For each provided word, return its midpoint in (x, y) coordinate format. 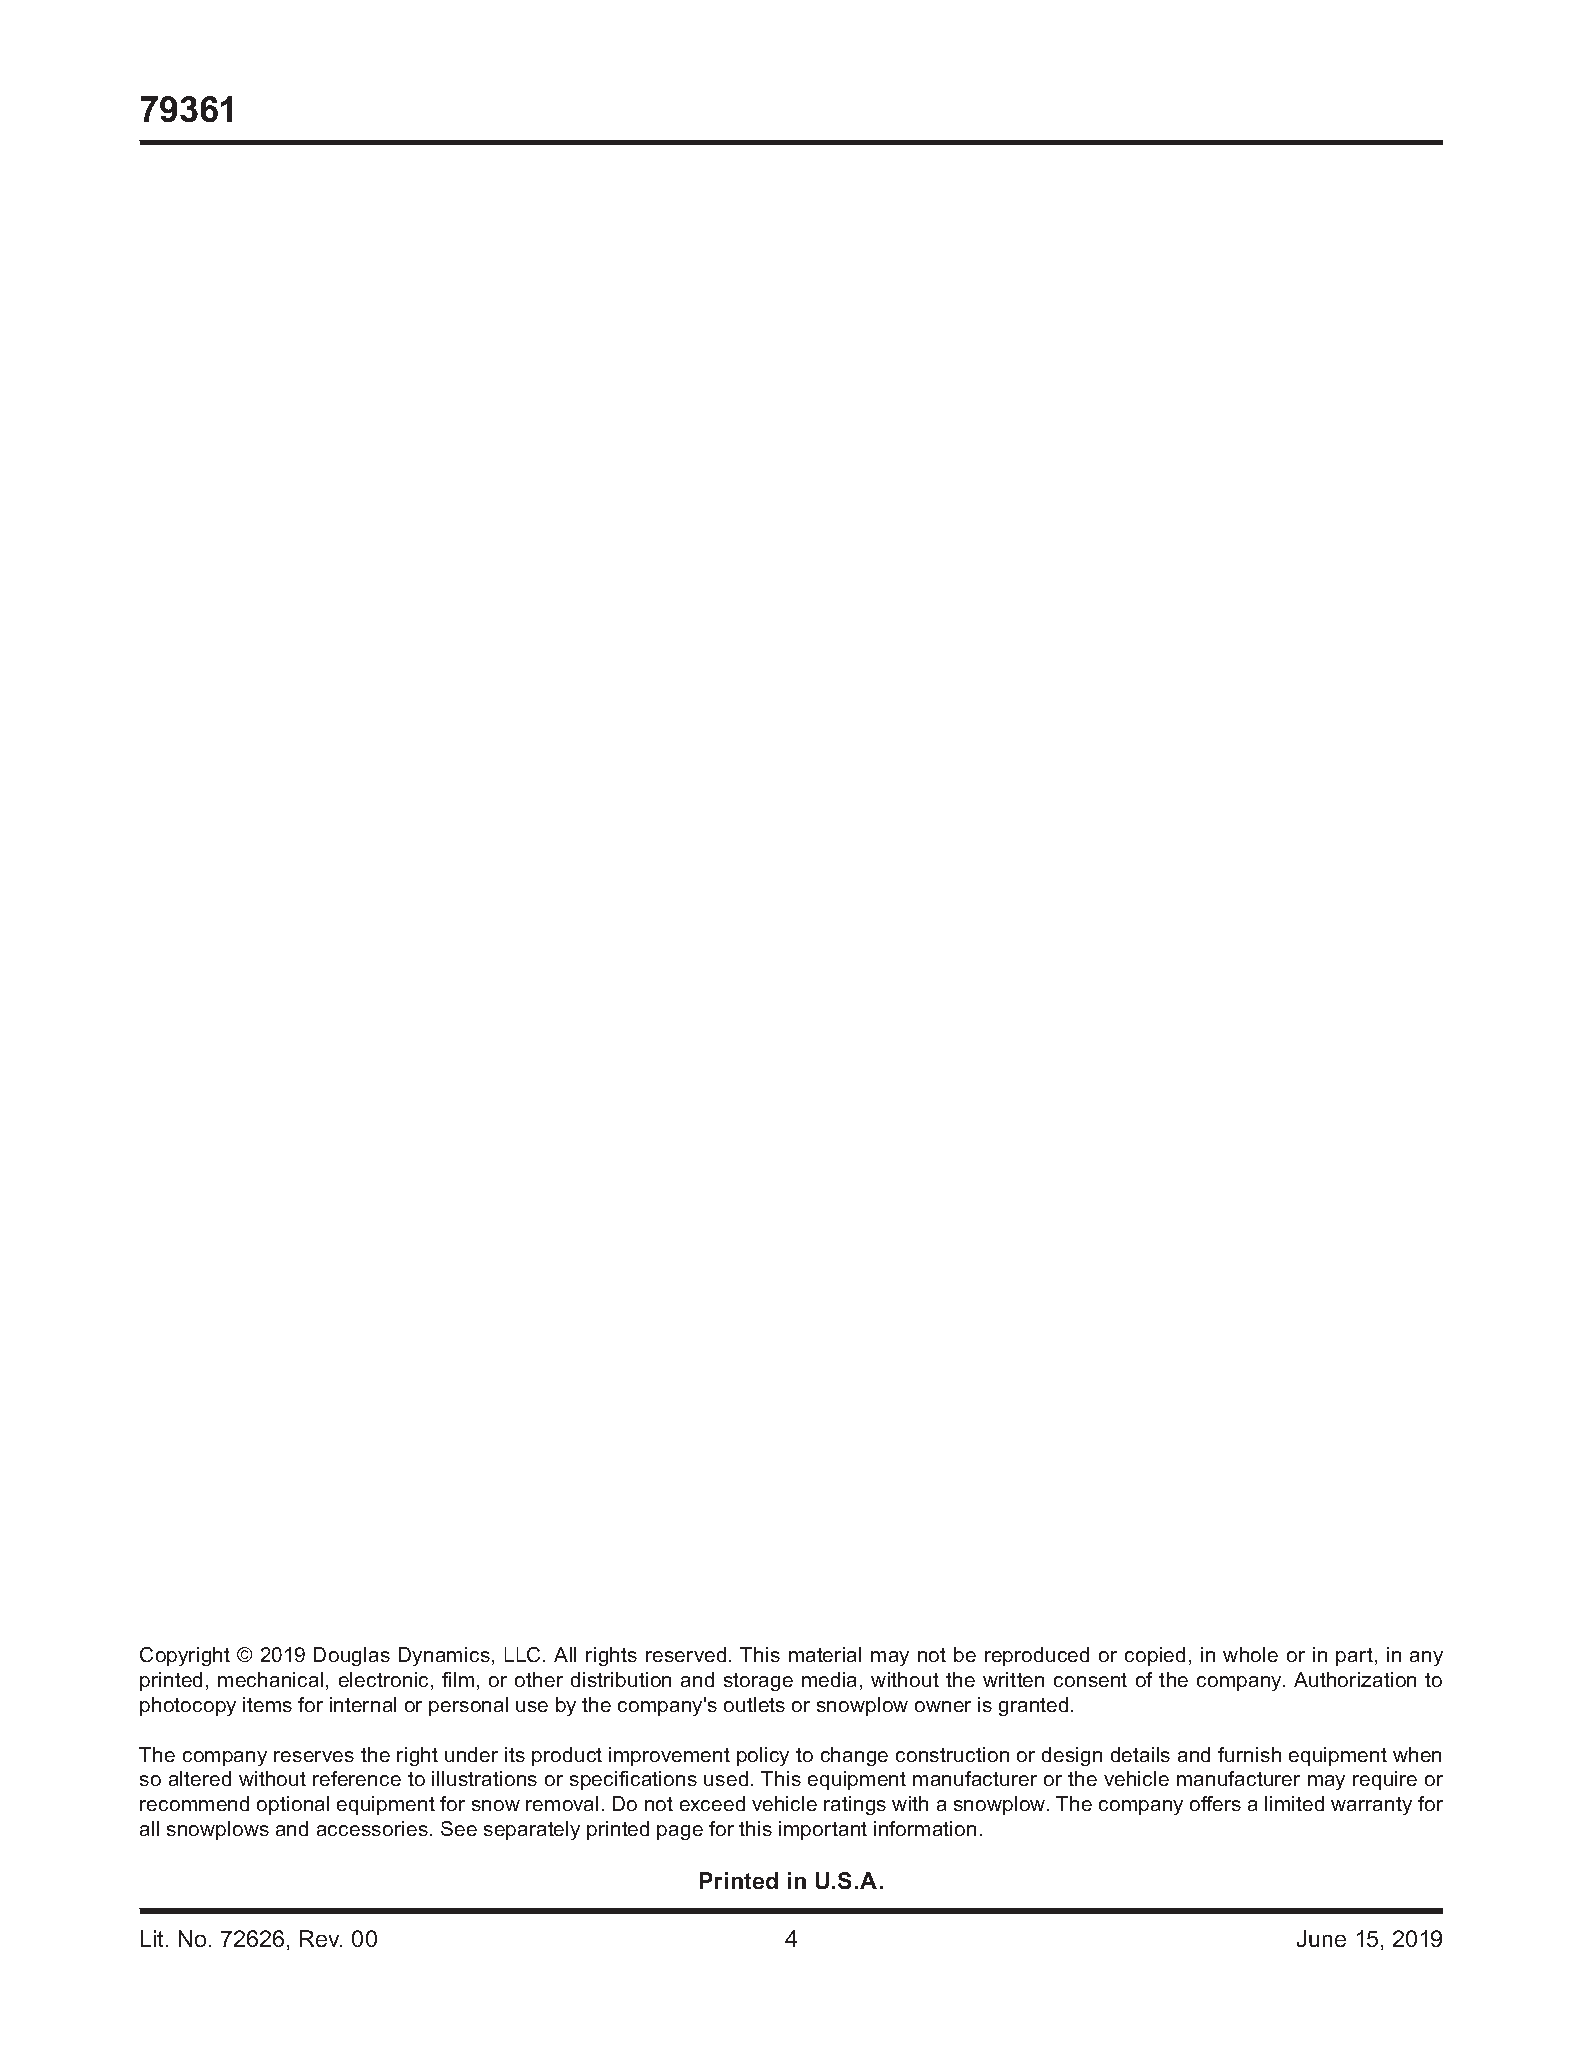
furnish (1249, 1754)
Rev (321, 1938)
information (925, 1828)
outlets (754, 1704)
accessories (372, 1828)
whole (1250, 1654)
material (825, 1654)
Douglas (352, 1656)
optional (293, 1805)
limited (1294, 1803)
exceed (712, 1803)
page (680, 1832)
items (267, 1704)
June (1321, 1938)
